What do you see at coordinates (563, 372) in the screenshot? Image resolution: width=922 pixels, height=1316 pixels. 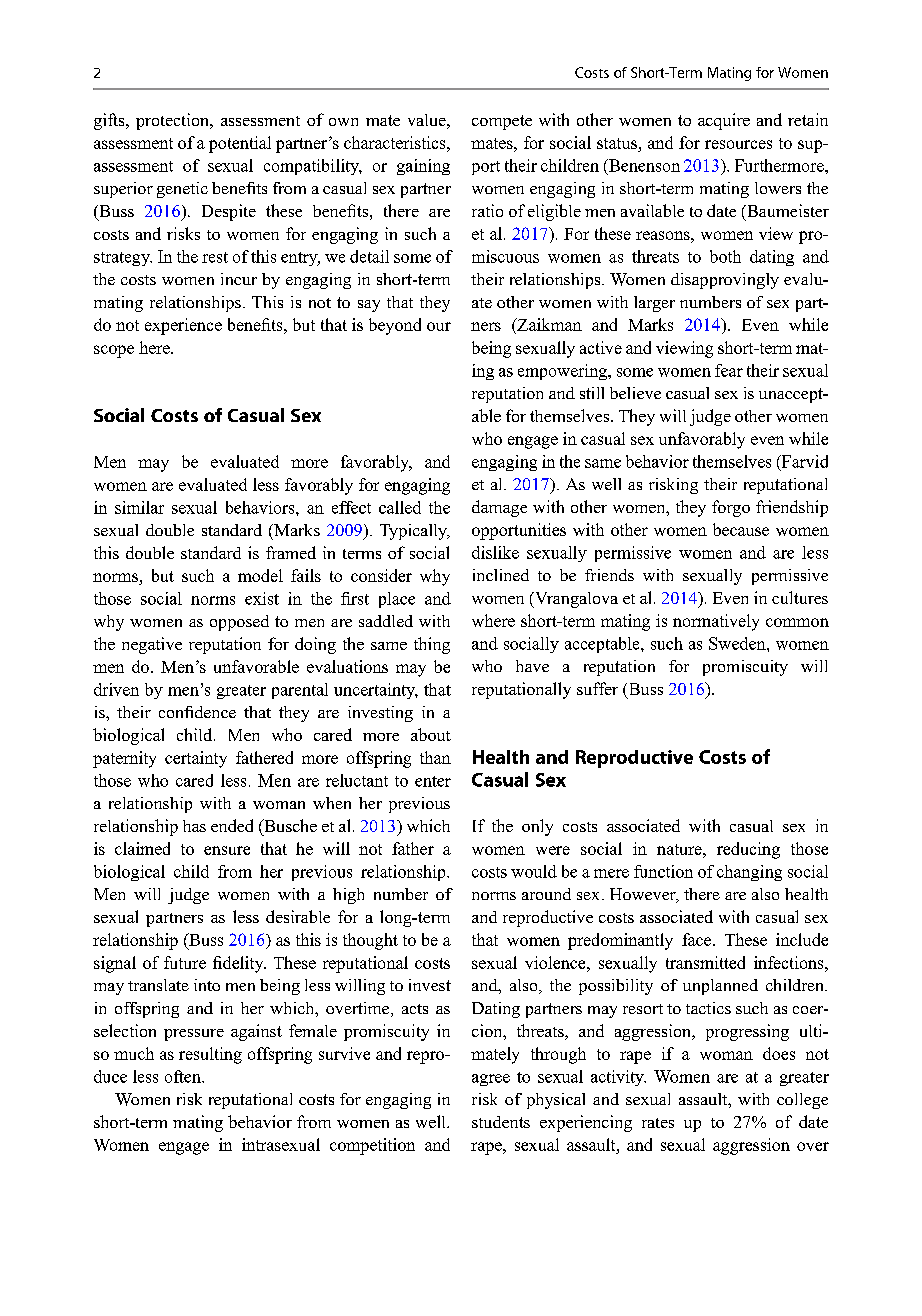 I see `empowering` at bounding box center [563, 372].
